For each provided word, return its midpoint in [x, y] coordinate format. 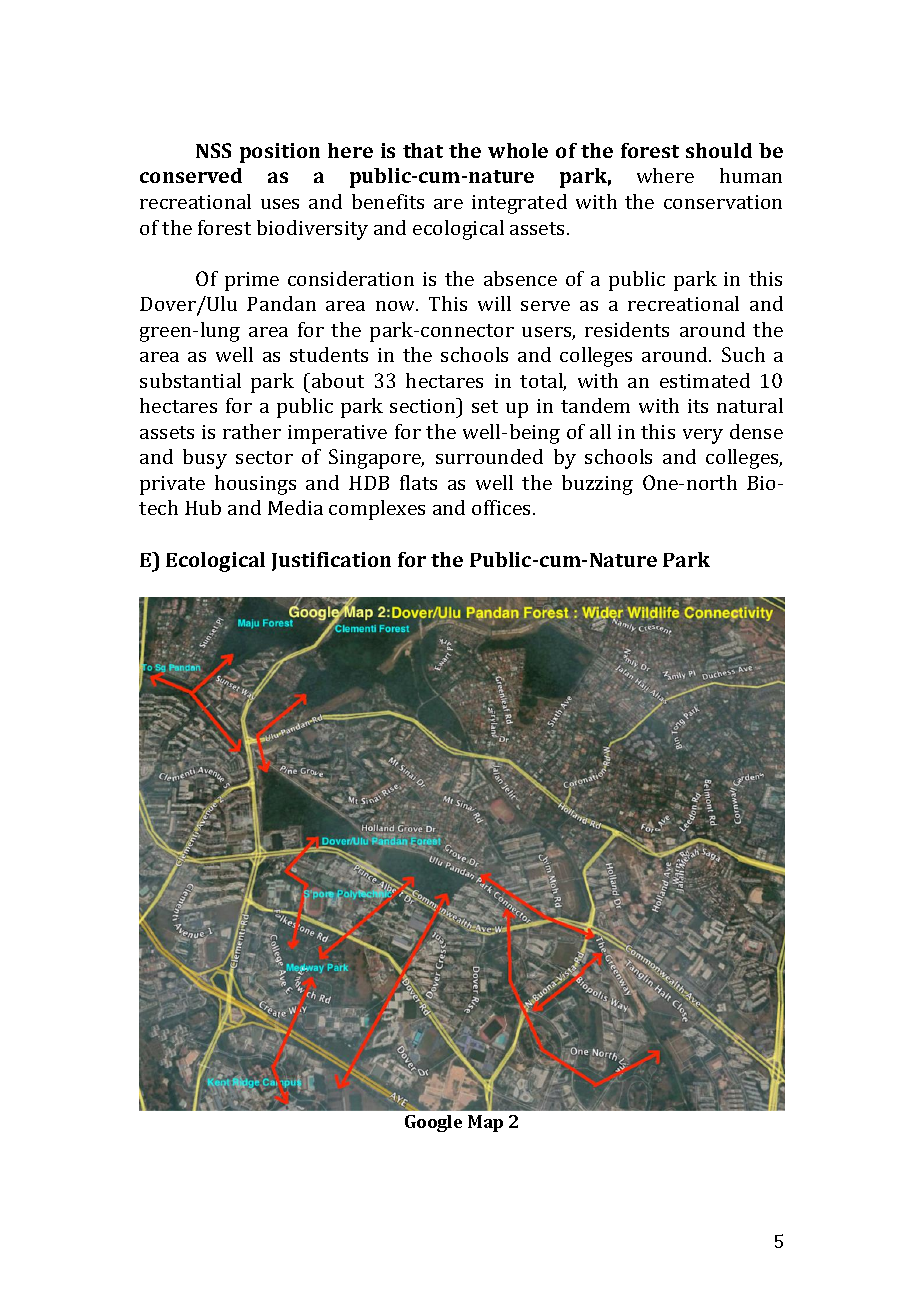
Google [433, 1123]
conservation [723, 202]
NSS [213, 150]
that [423, 150]
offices [501, 507]
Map [485, 1123]
